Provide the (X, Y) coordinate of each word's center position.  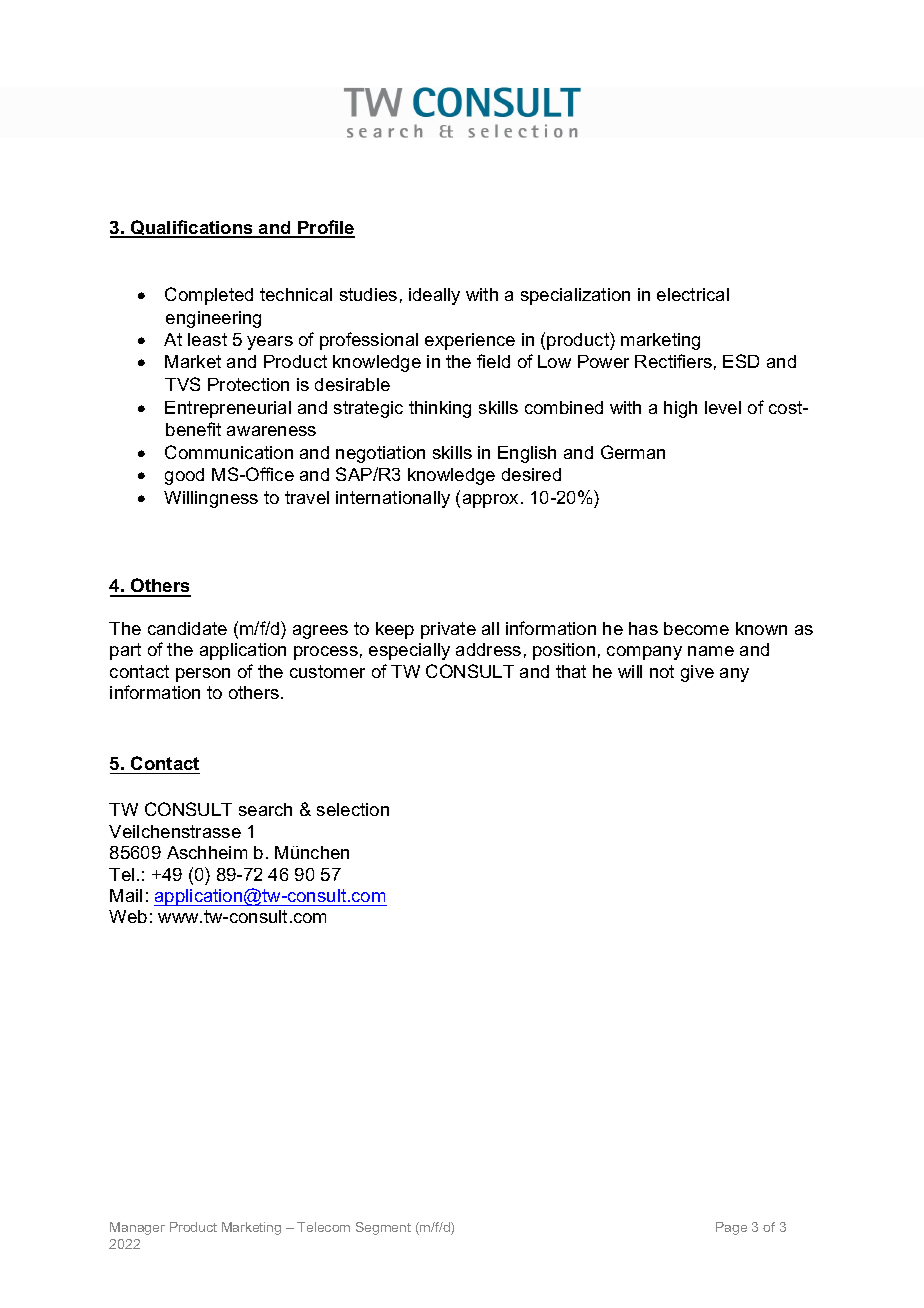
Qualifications (192, 229)
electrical (693, 294)
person (203, 675)
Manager (137, 1228)
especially (409, 651)
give (697, 673)
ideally (434, 296)
